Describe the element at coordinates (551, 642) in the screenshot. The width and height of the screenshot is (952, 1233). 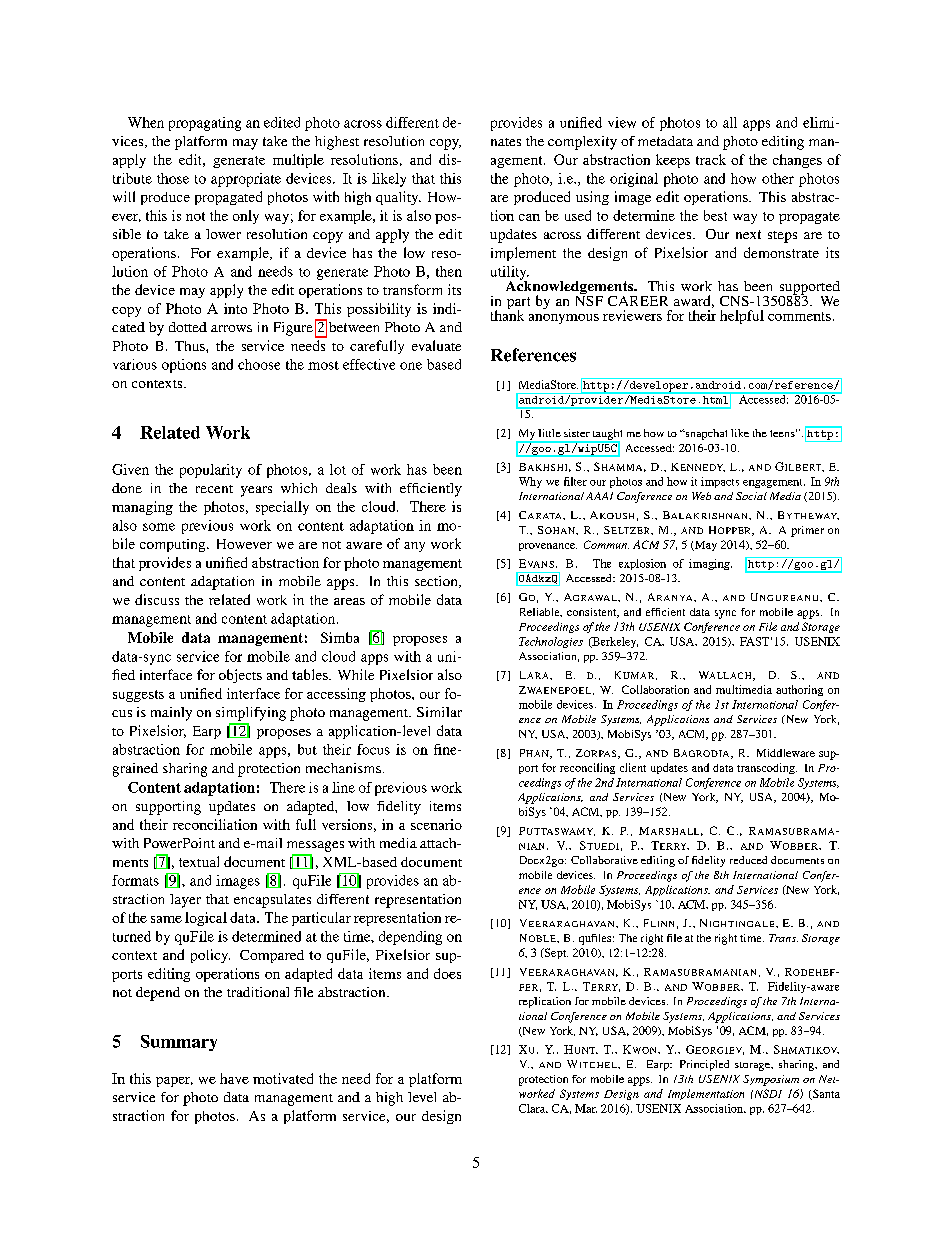
I see `Technologies` at that location.
